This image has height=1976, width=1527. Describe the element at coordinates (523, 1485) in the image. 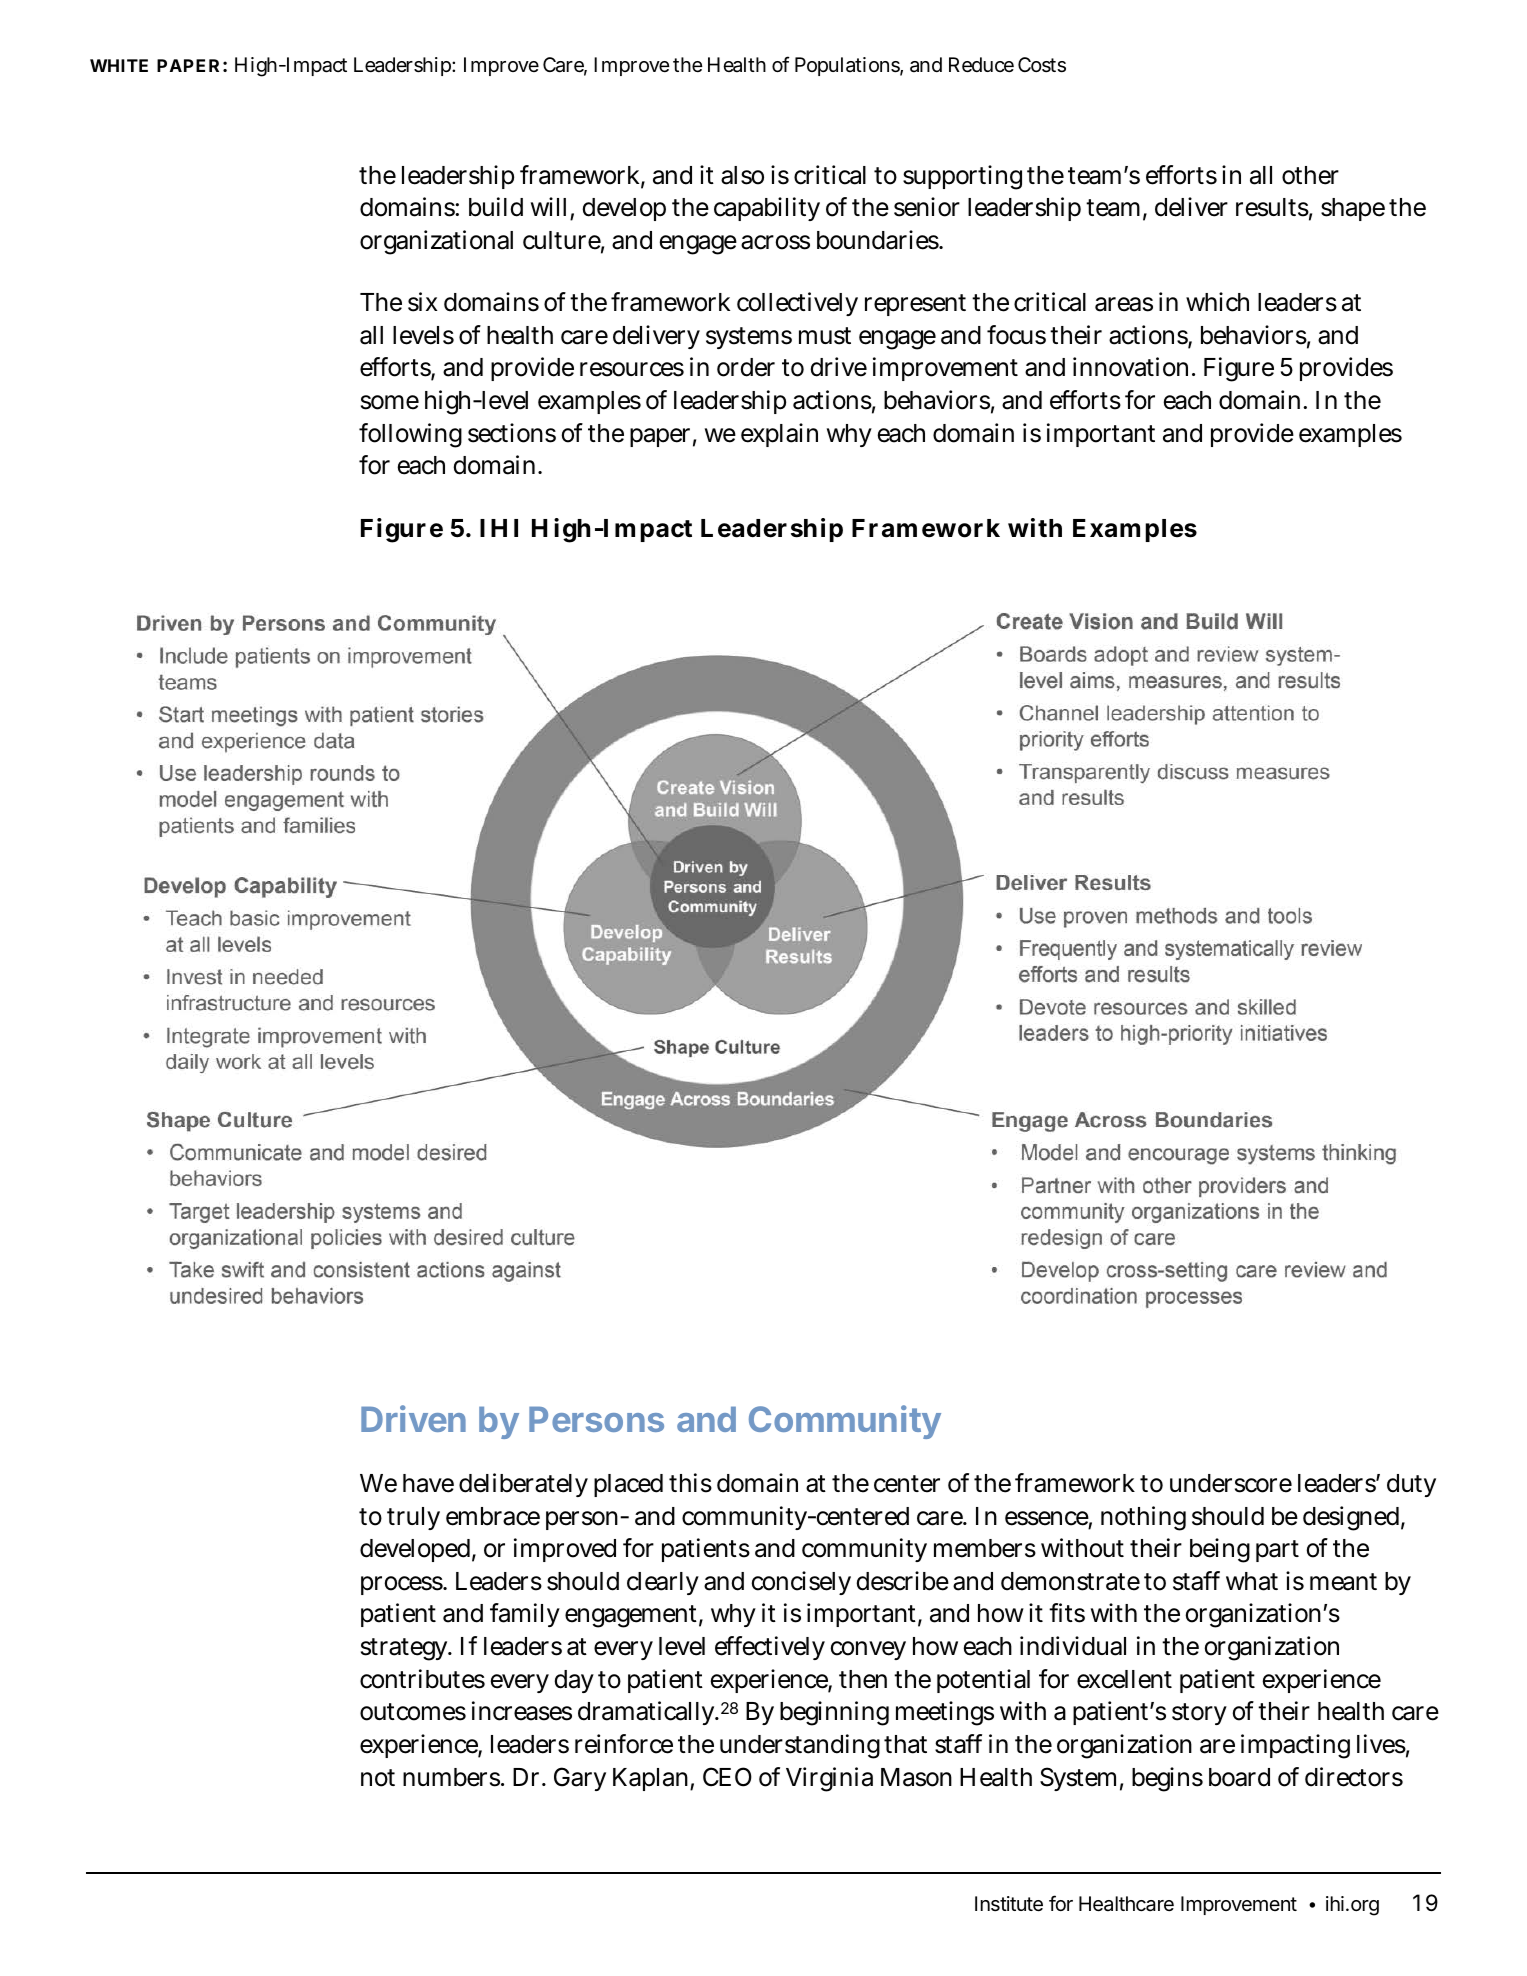

I see `deliberately` at that location.
